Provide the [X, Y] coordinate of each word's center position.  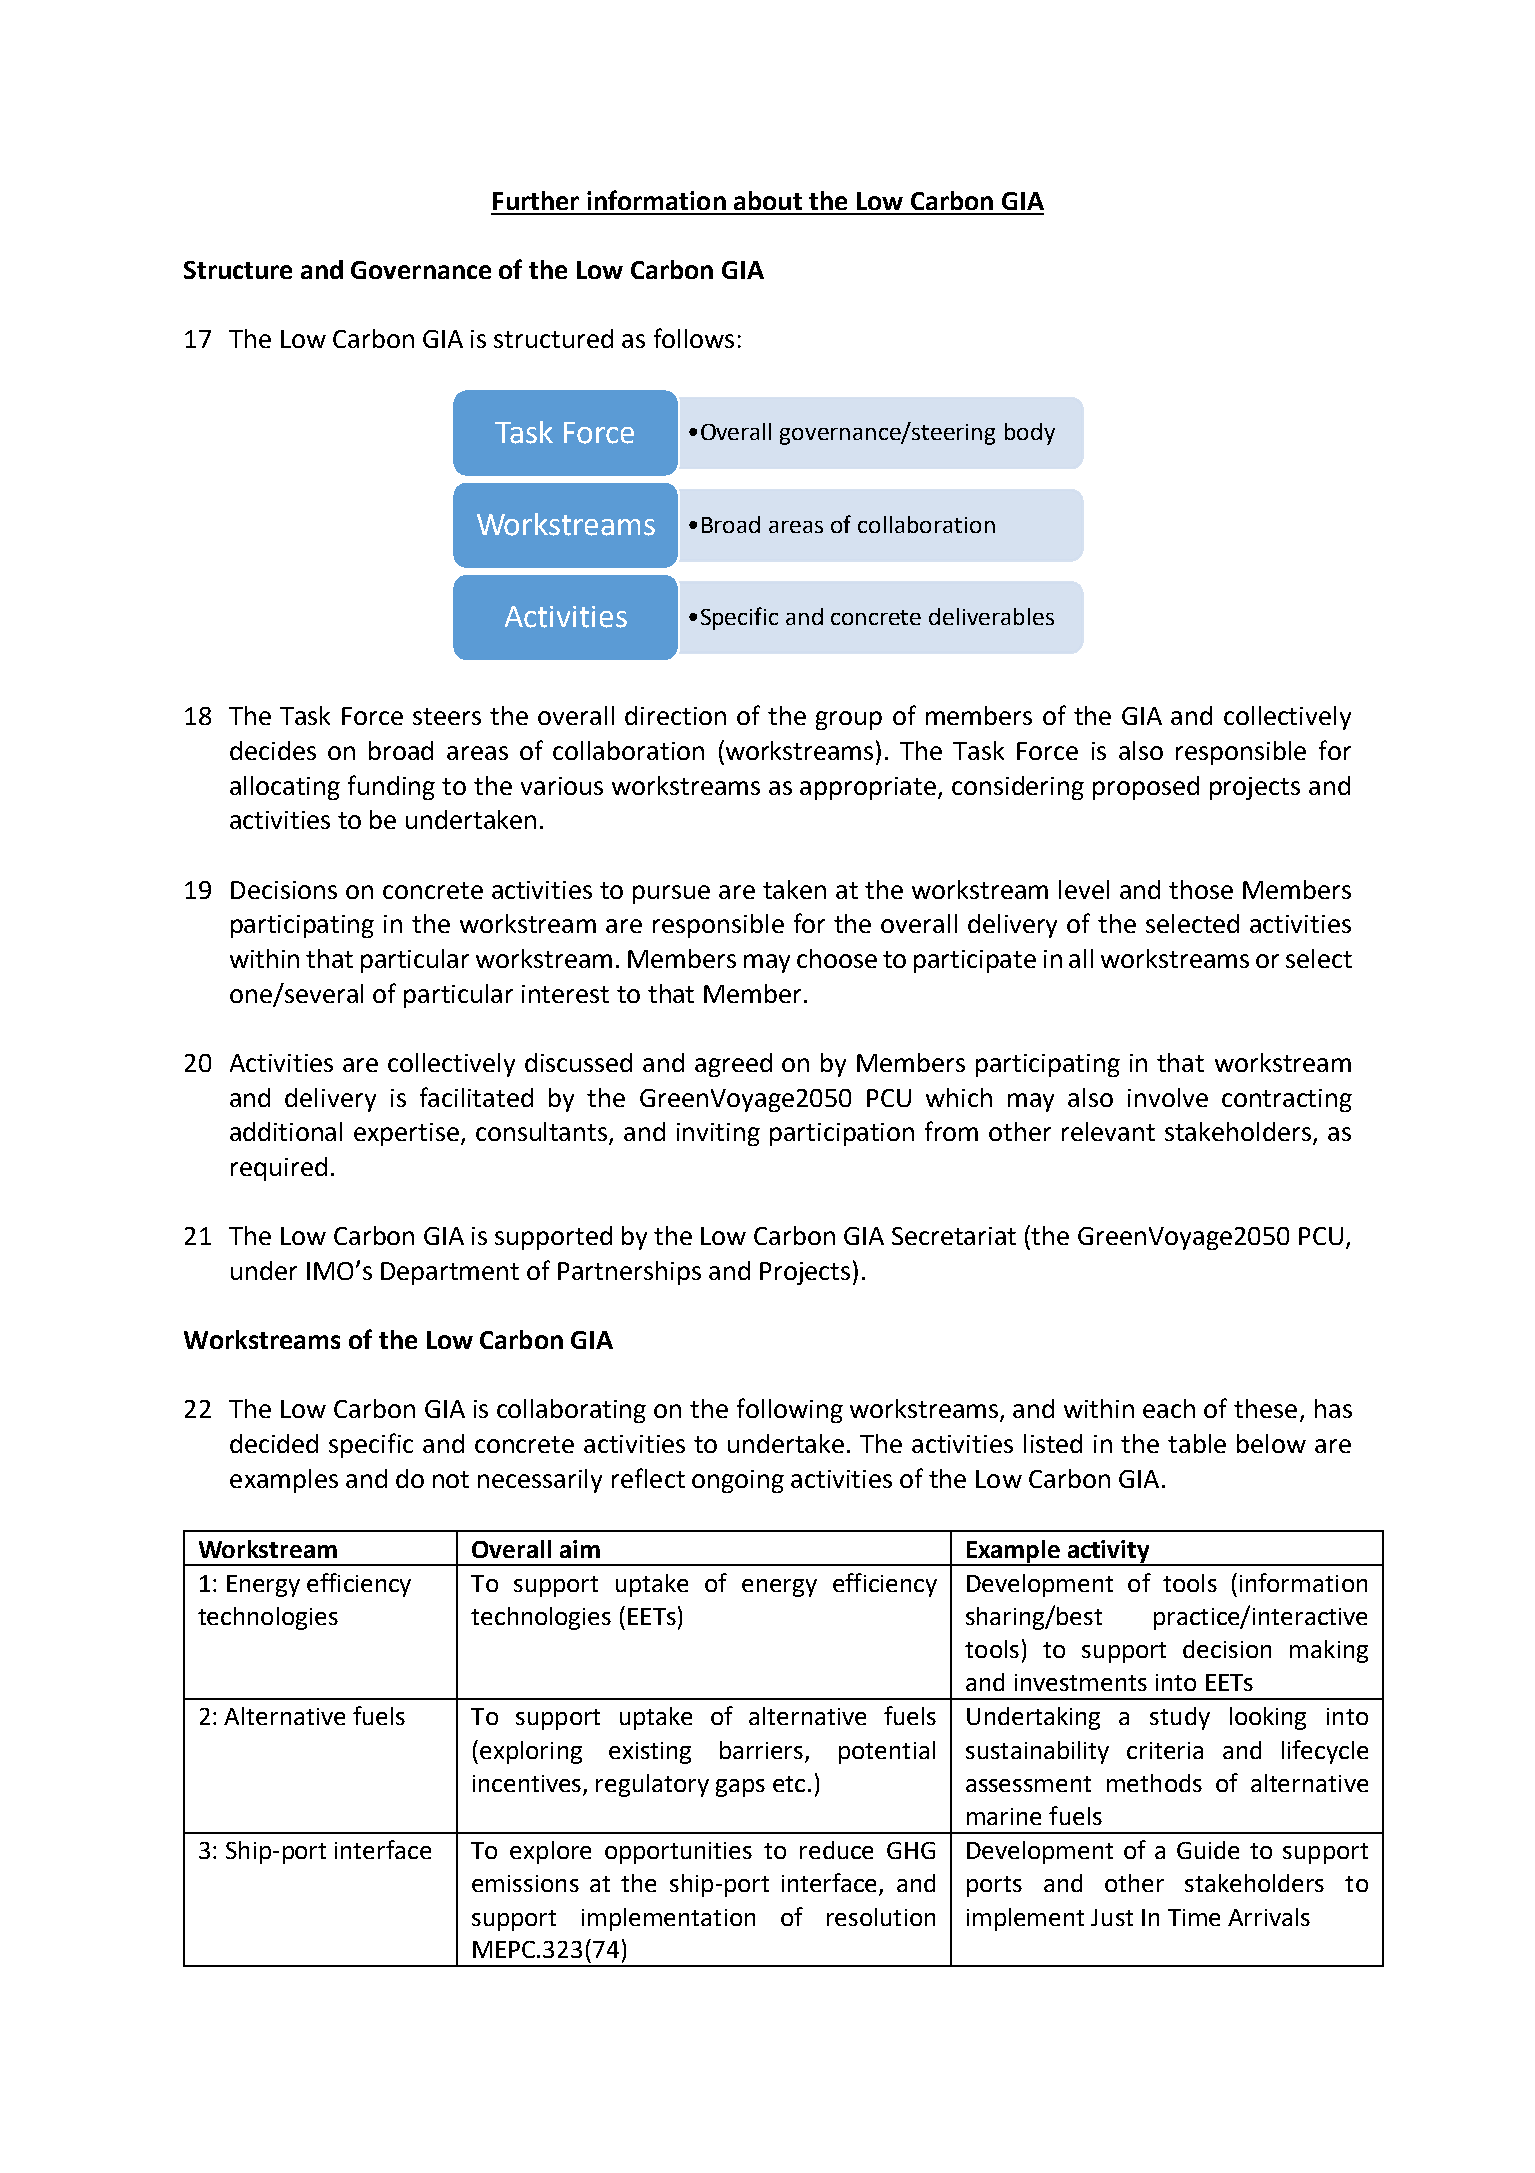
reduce [836, 1850]
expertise [408, 1134]
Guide [1208, 1850]
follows [694, 338]
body [1030, 434]
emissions [525, 1883]
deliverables [991, 616]
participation [842, 1134]
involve [1168, 1097]
